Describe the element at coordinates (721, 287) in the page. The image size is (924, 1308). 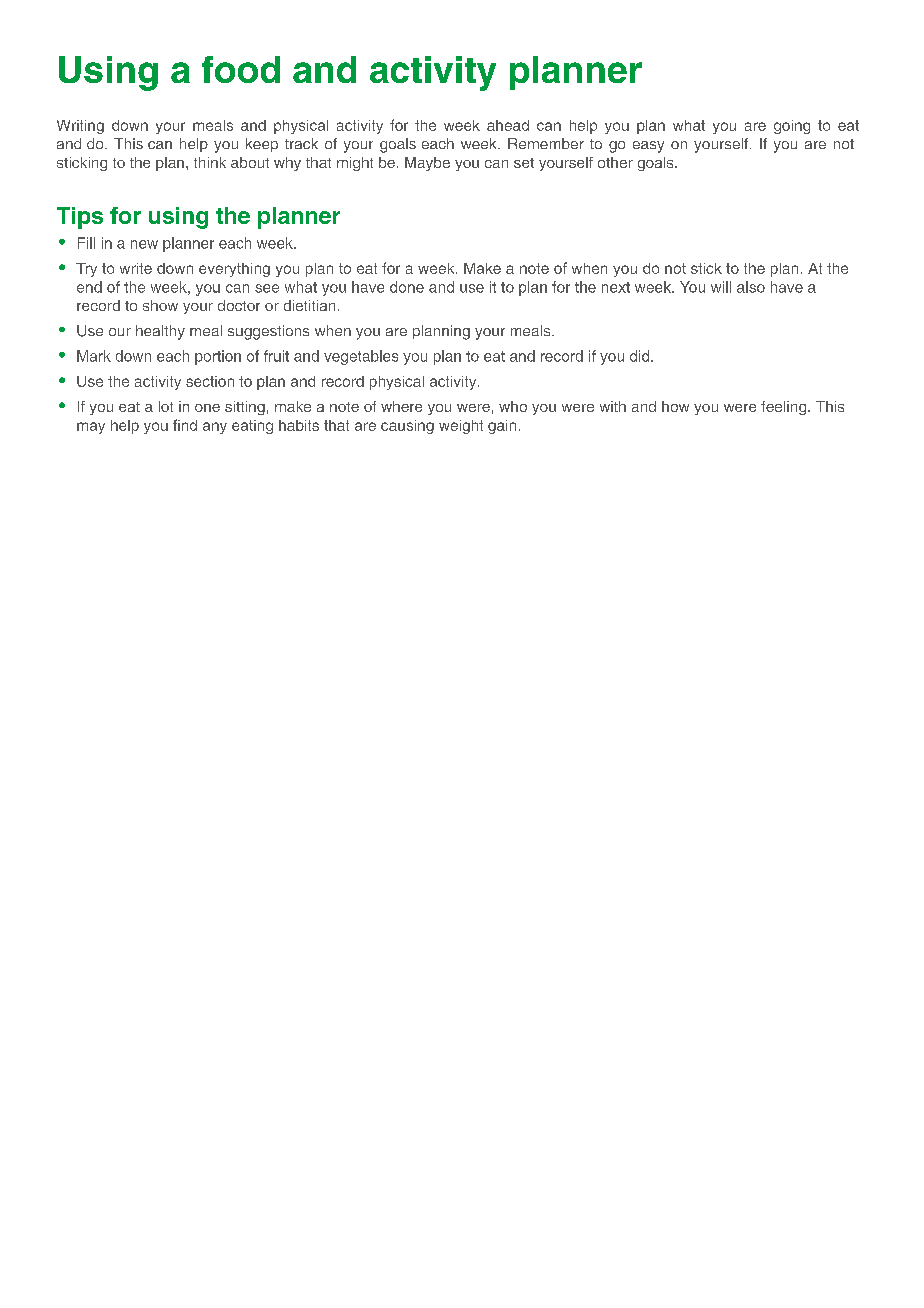
I see `will` at that location.
